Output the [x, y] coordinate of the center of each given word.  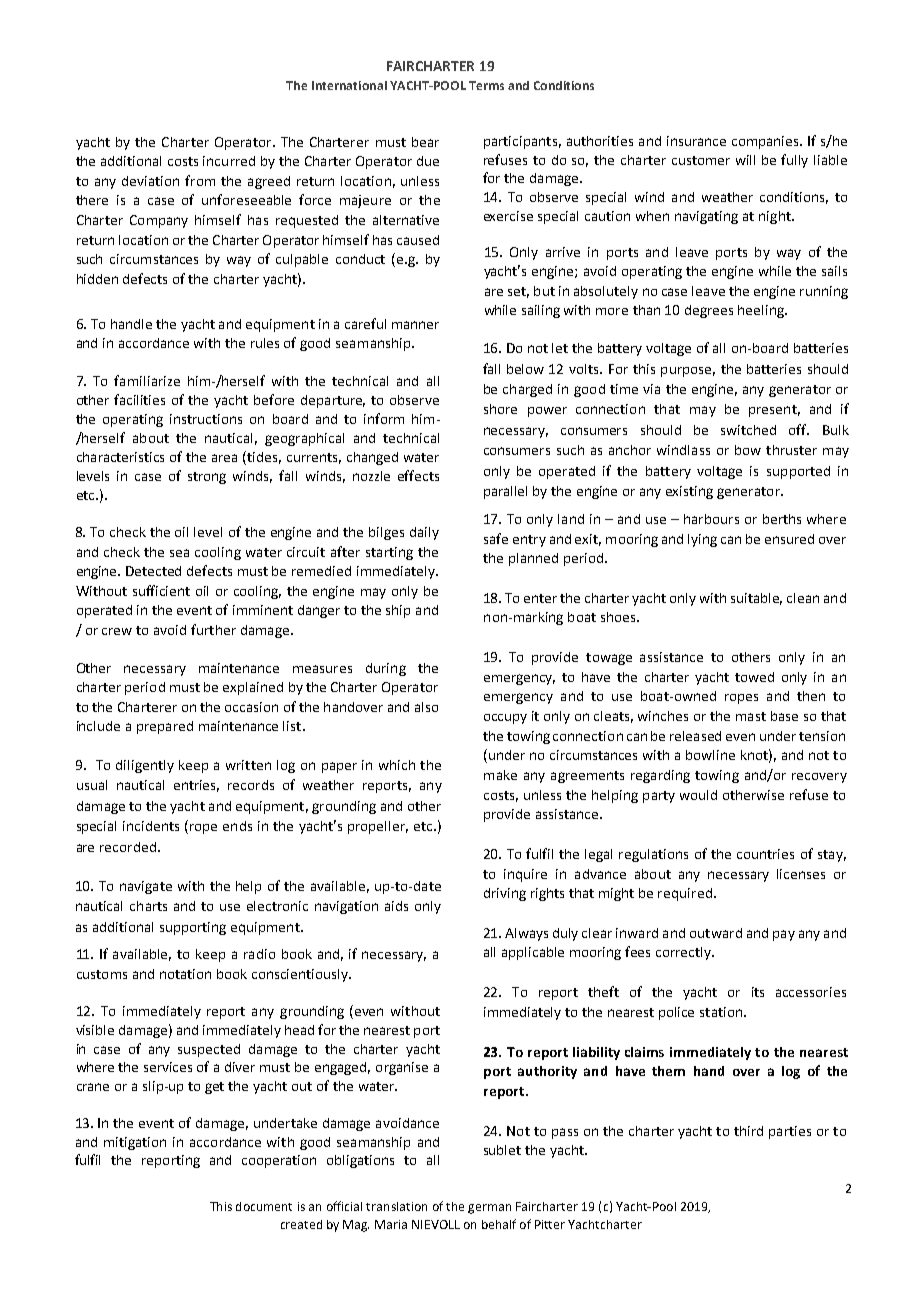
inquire [525, 875]
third [748, 1131]
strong [207, 478]
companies [767, 142]
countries [765, 854]
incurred [229, 161]
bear [425, 142]
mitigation [135, 1143]
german [489, 1209]
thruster [791, 450]
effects [418, 475]
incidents [151, 826]
